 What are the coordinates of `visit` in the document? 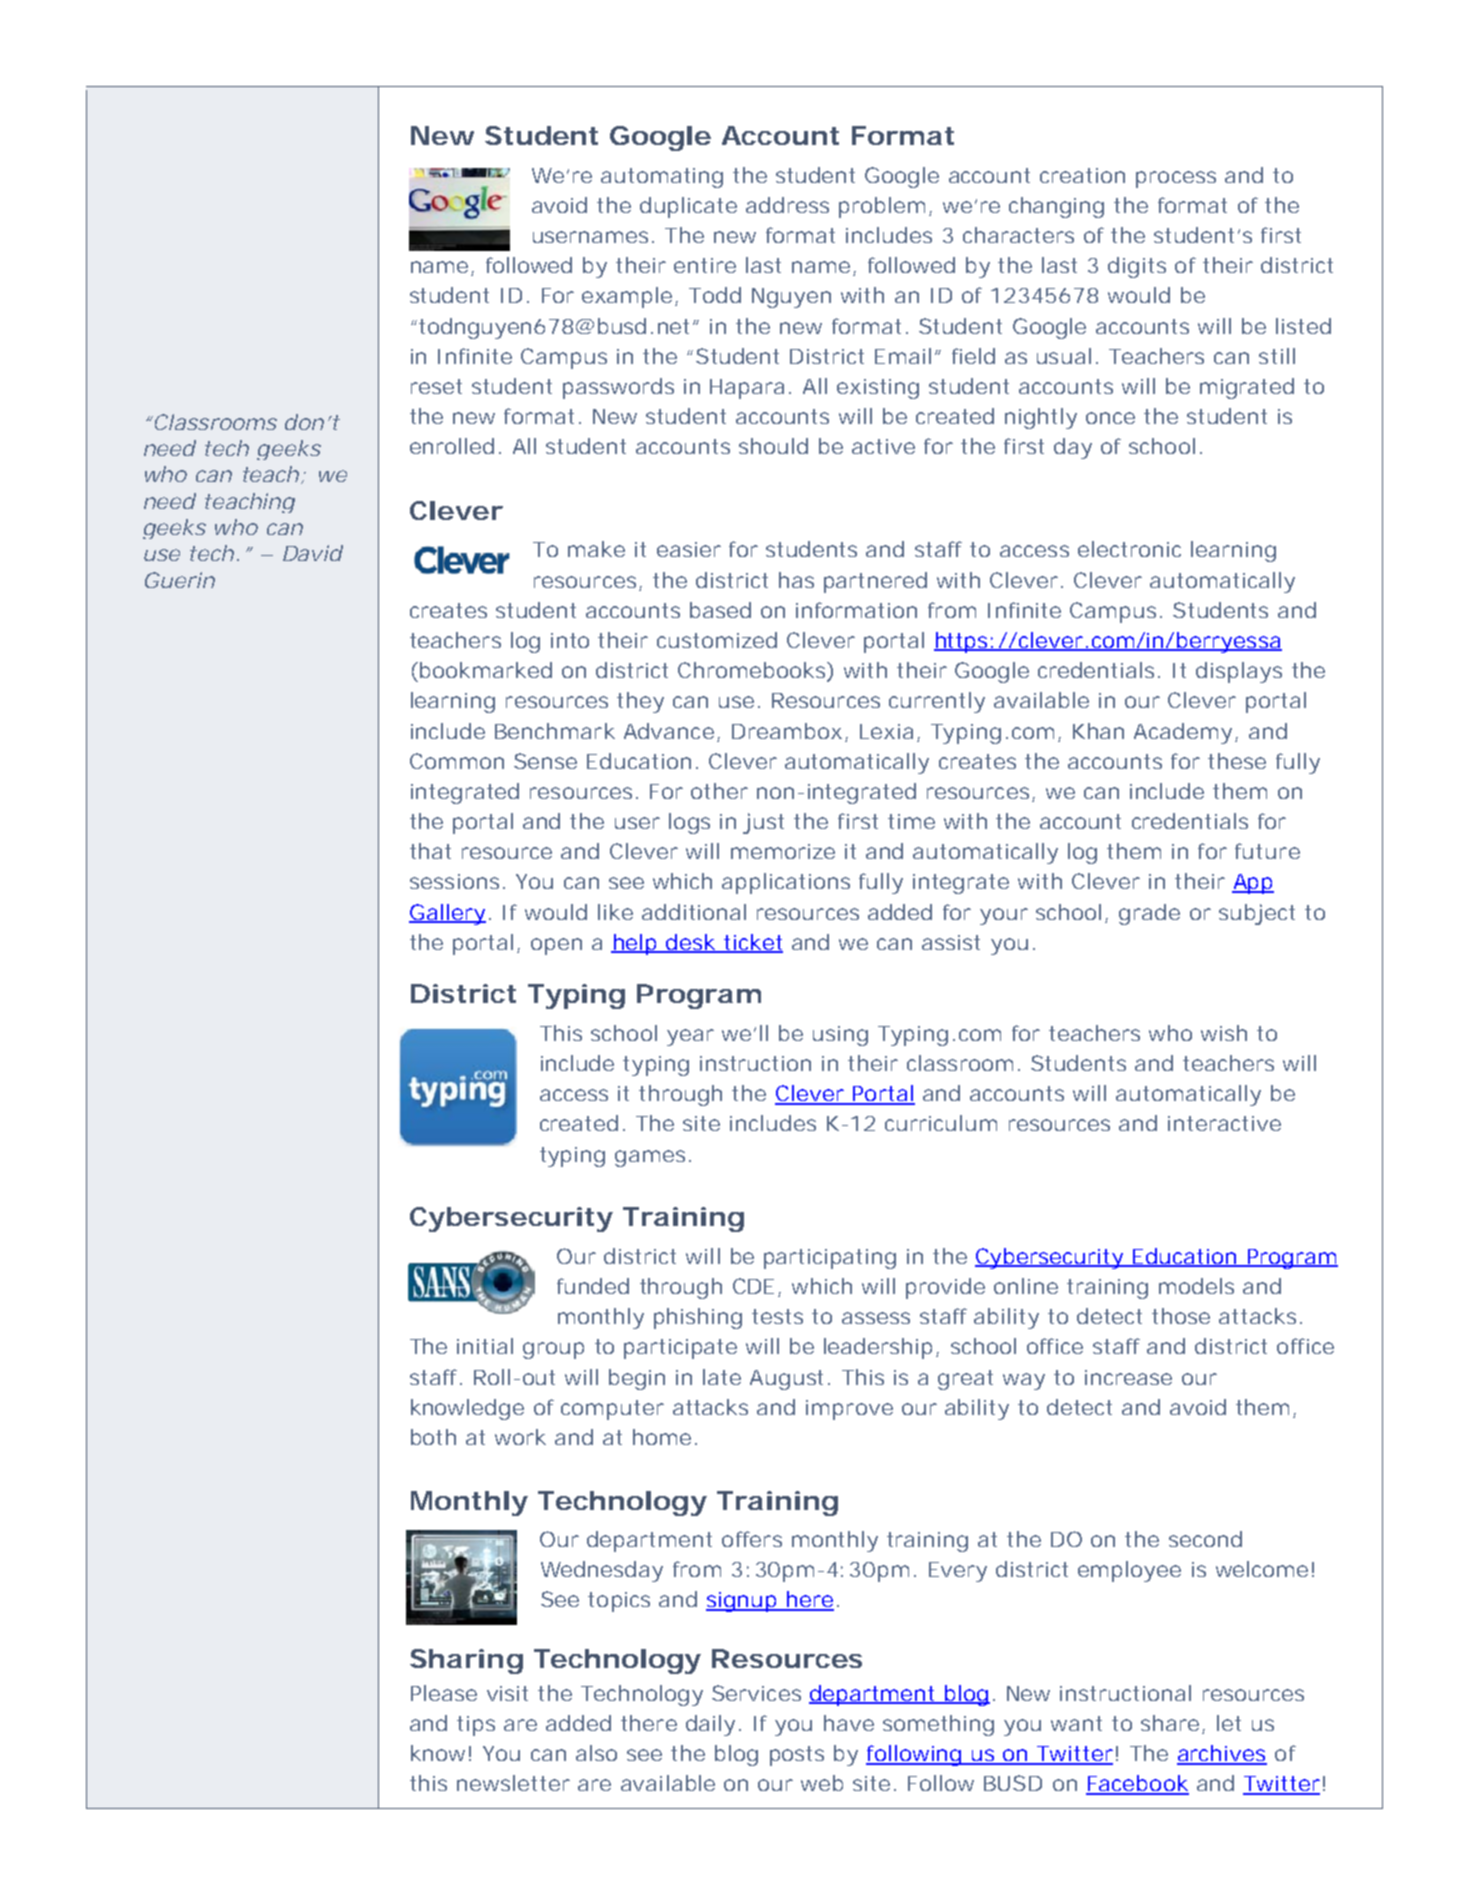 It's located at (507, 1693).
